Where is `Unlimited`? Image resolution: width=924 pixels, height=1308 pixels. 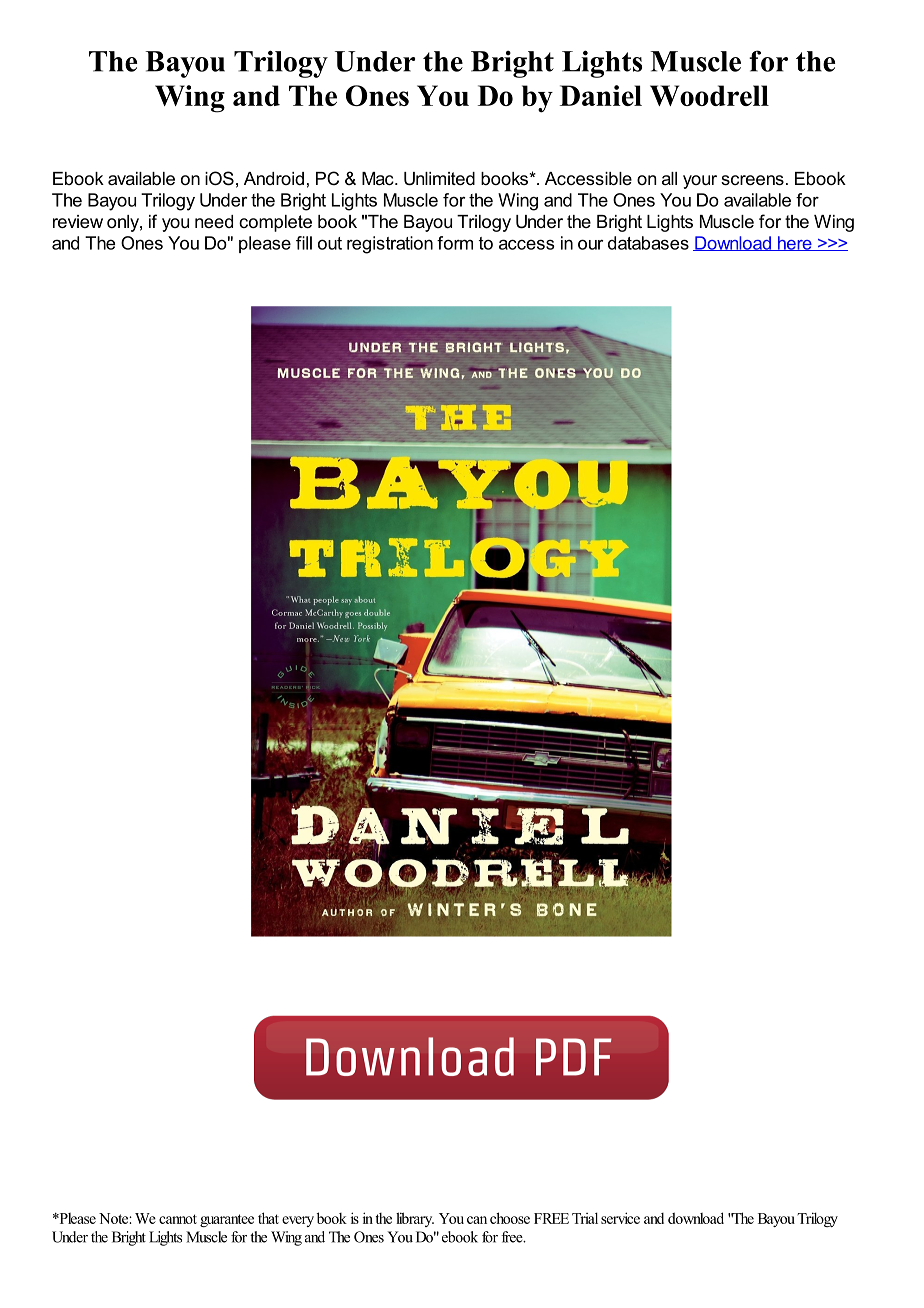 Unlimited is located at coordinates (439, 179).
